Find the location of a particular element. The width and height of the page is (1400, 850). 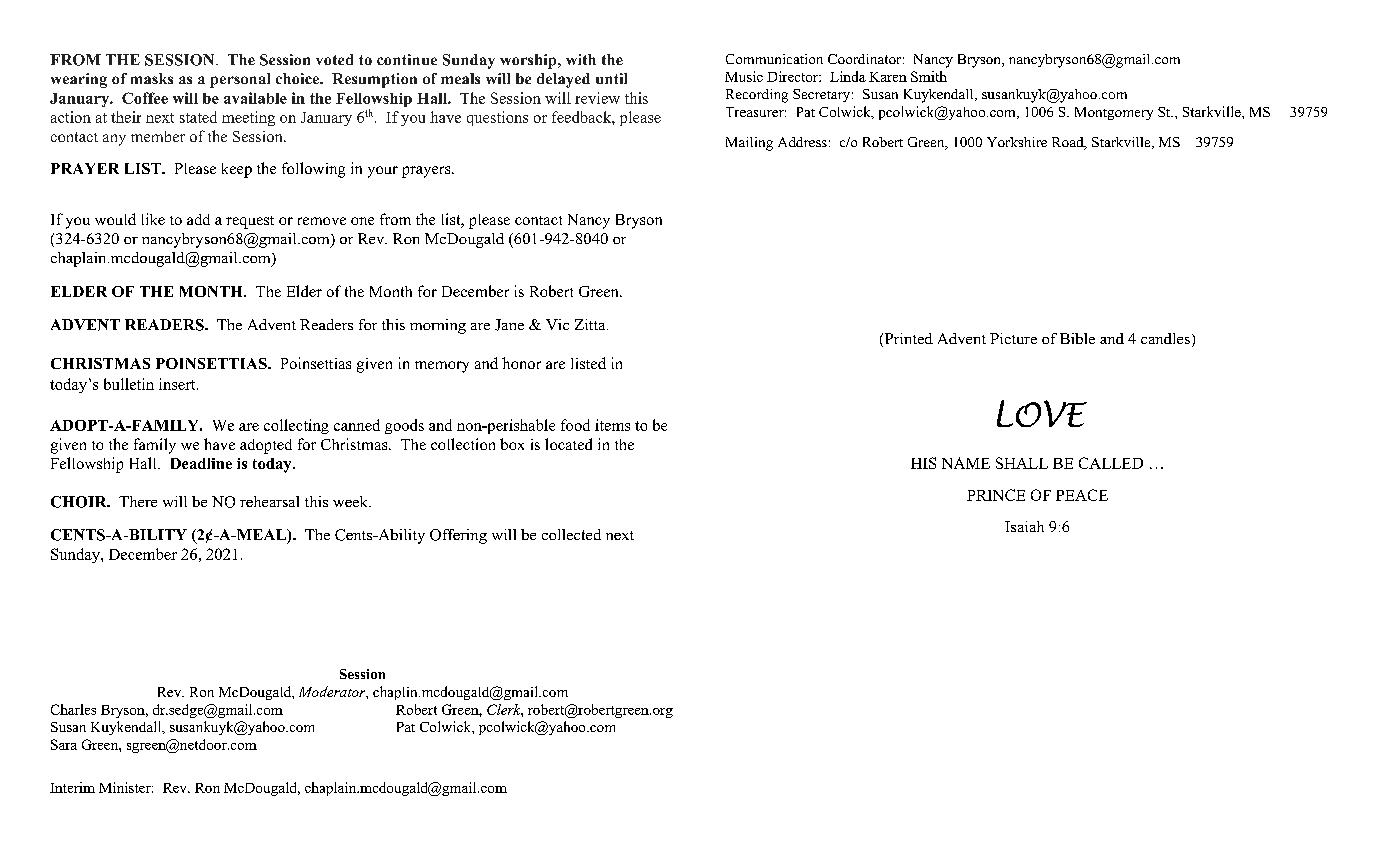

Charles is located at coordinates (73, 709).
